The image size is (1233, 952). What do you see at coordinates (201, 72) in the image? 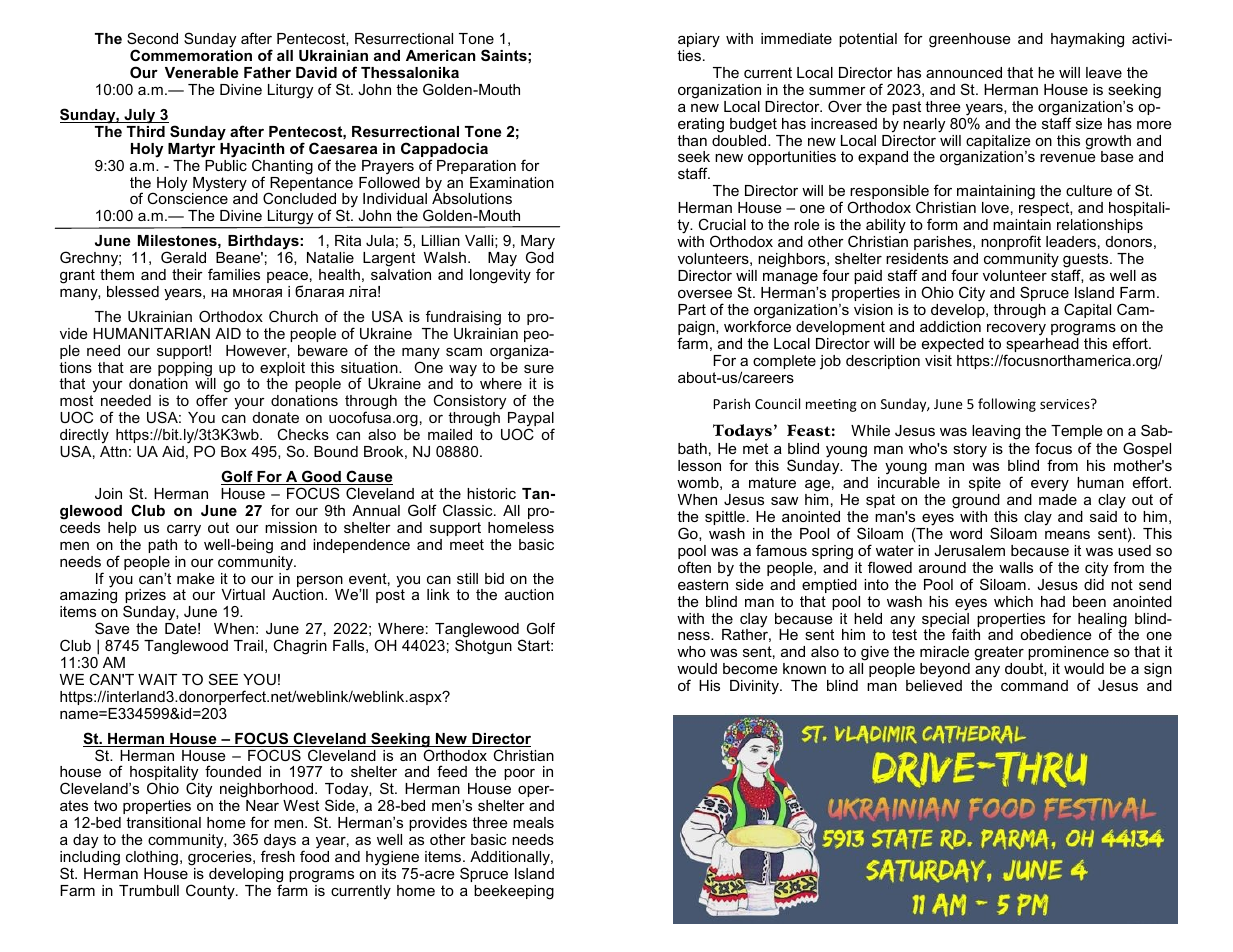
I see `Venerable` at bounding box center [201, 72].
